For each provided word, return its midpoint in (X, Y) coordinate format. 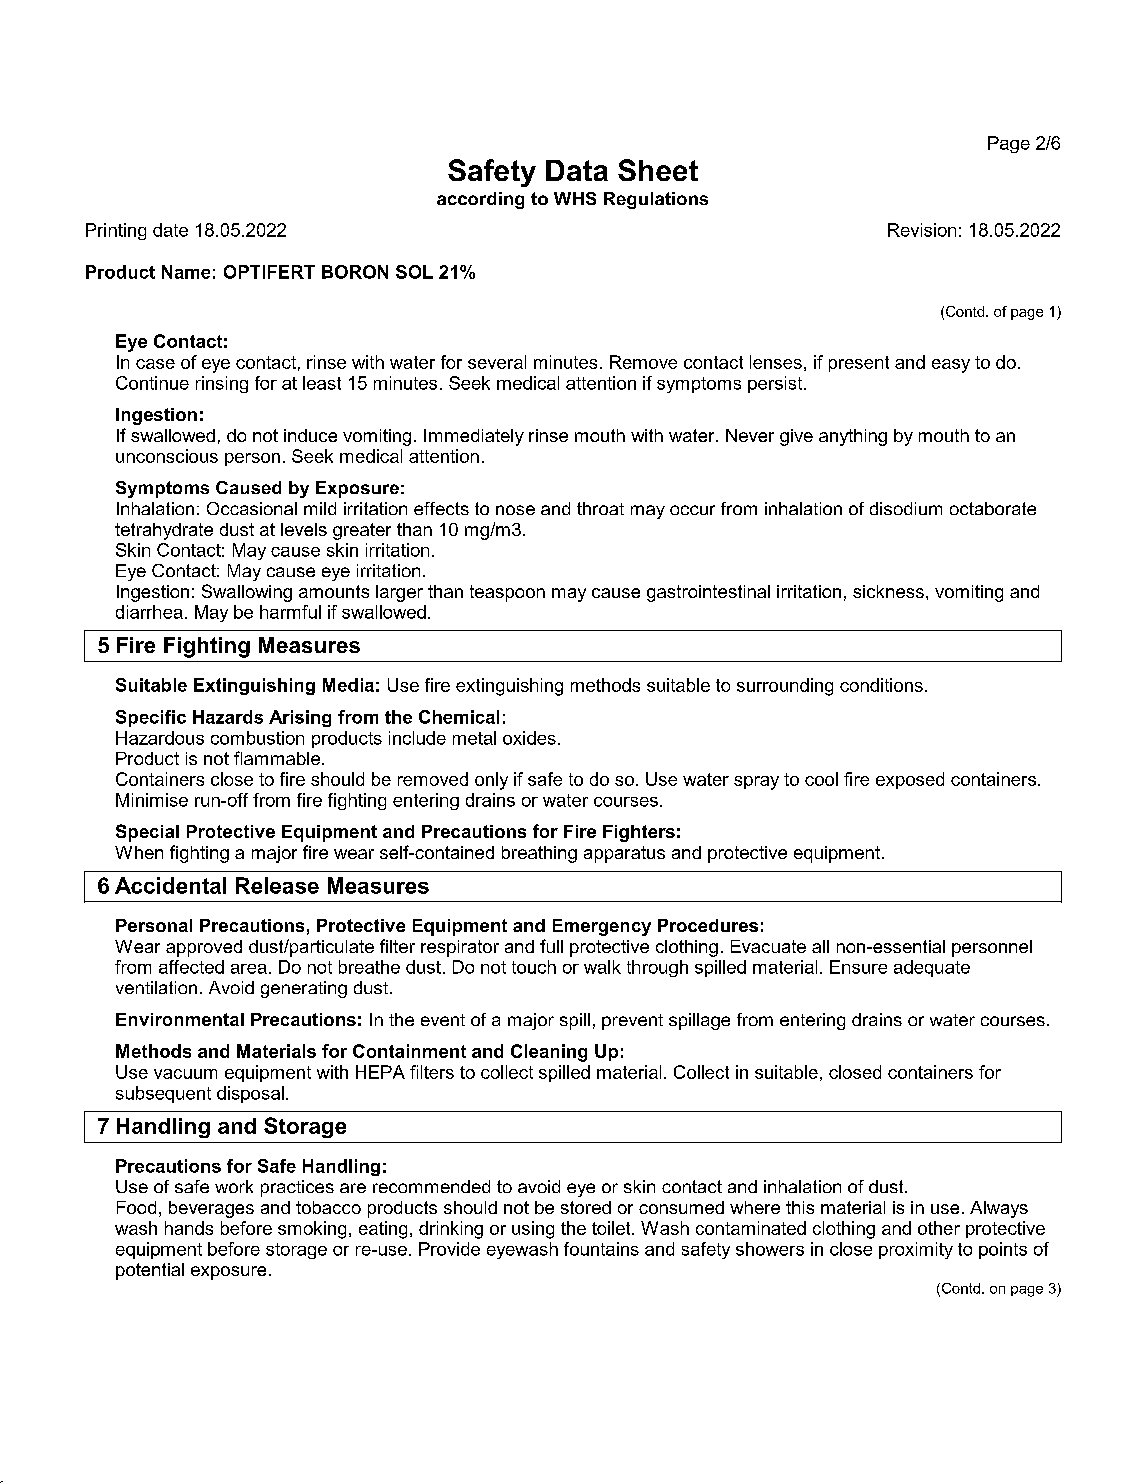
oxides (529, 738)
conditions (881, 685)
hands (189, 1228)
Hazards (228, 717)
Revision (922, 230)
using (533, 1230)
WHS (575, 198)
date (170, 230)
